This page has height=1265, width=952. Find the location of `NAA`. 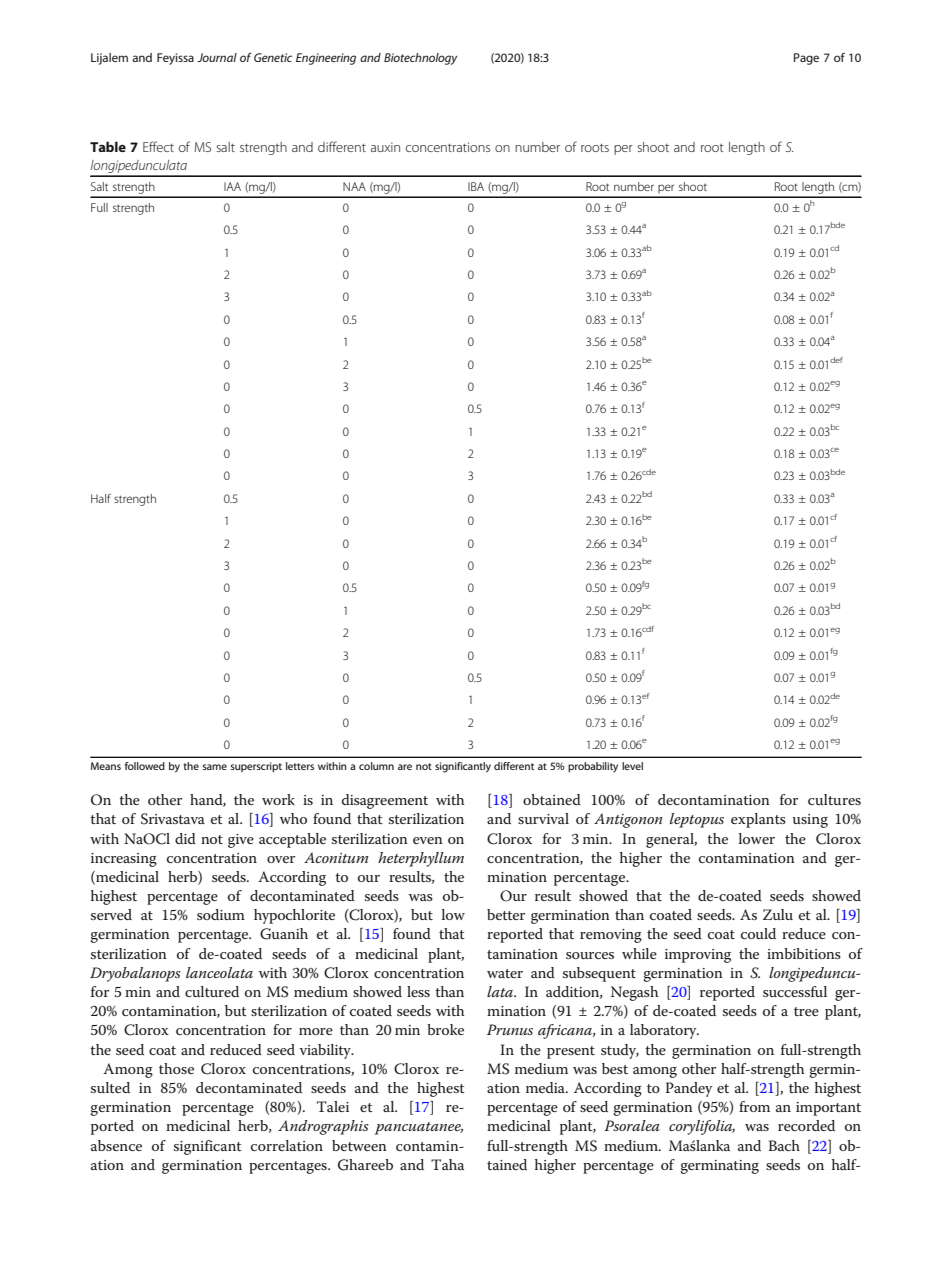

NAA is located at coordinates (354, 186).
